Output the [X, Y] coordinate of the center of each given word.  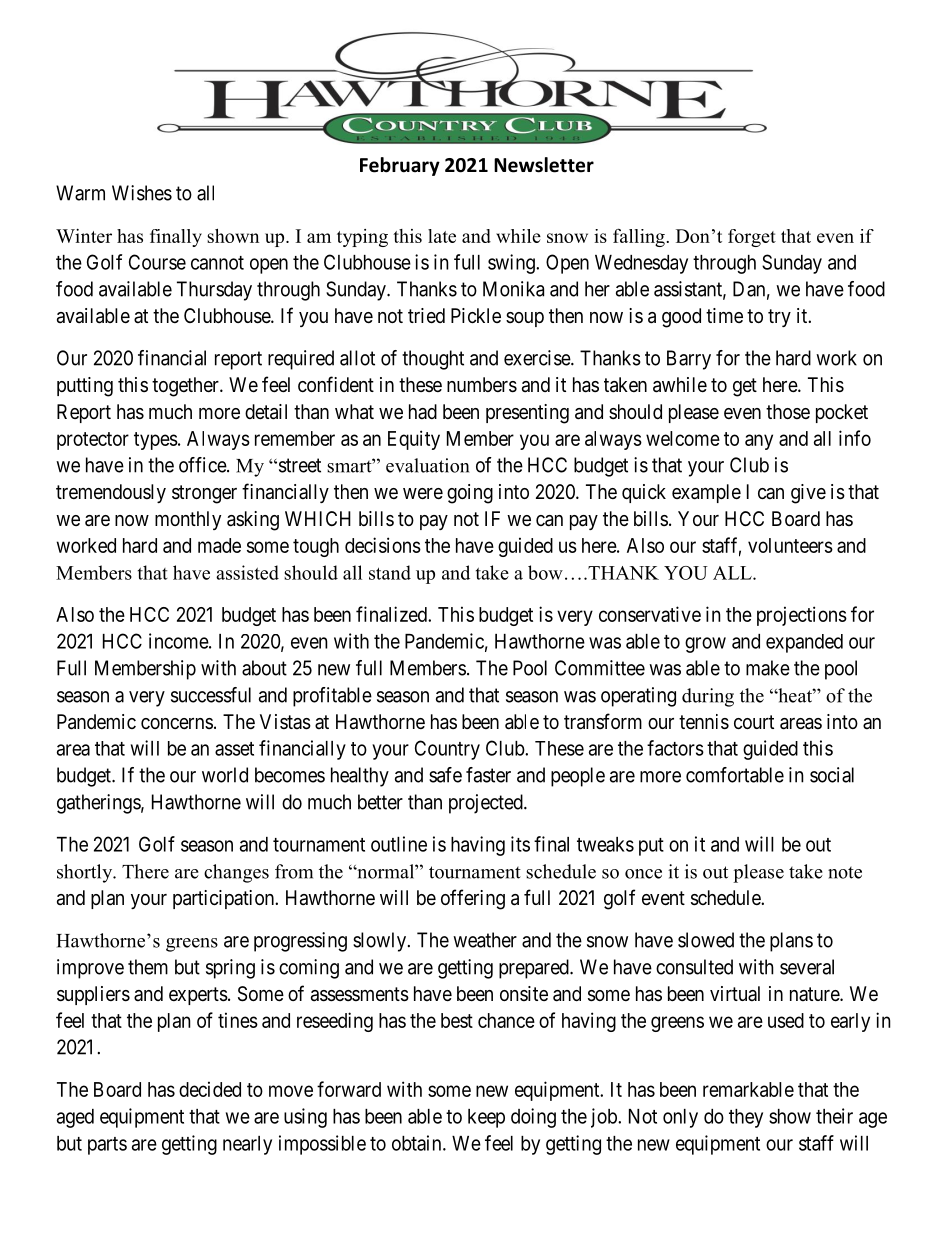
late [442, 236]
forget [752, 238]
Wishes [142, 193]
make [768, 668]
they [746, 1118]
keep [486, 1118]
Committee [600, 668]
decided [210, 1089]
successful [211, 695]
